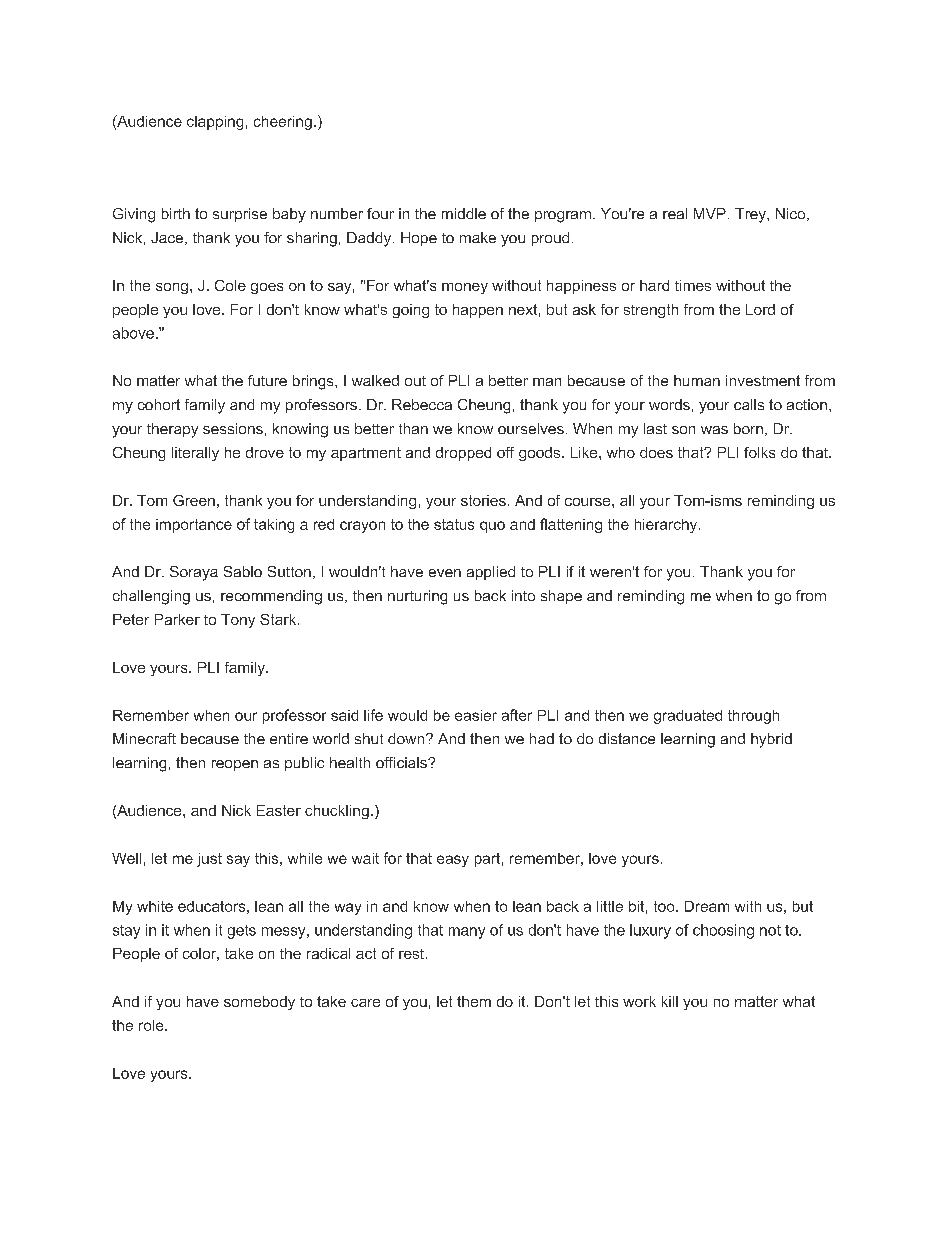 This screenshot has width=952, height=1233. What do you see at coordinates (667, 526) in the screenshot?
I see `hierarchy` at bounding box center [667, 526].
